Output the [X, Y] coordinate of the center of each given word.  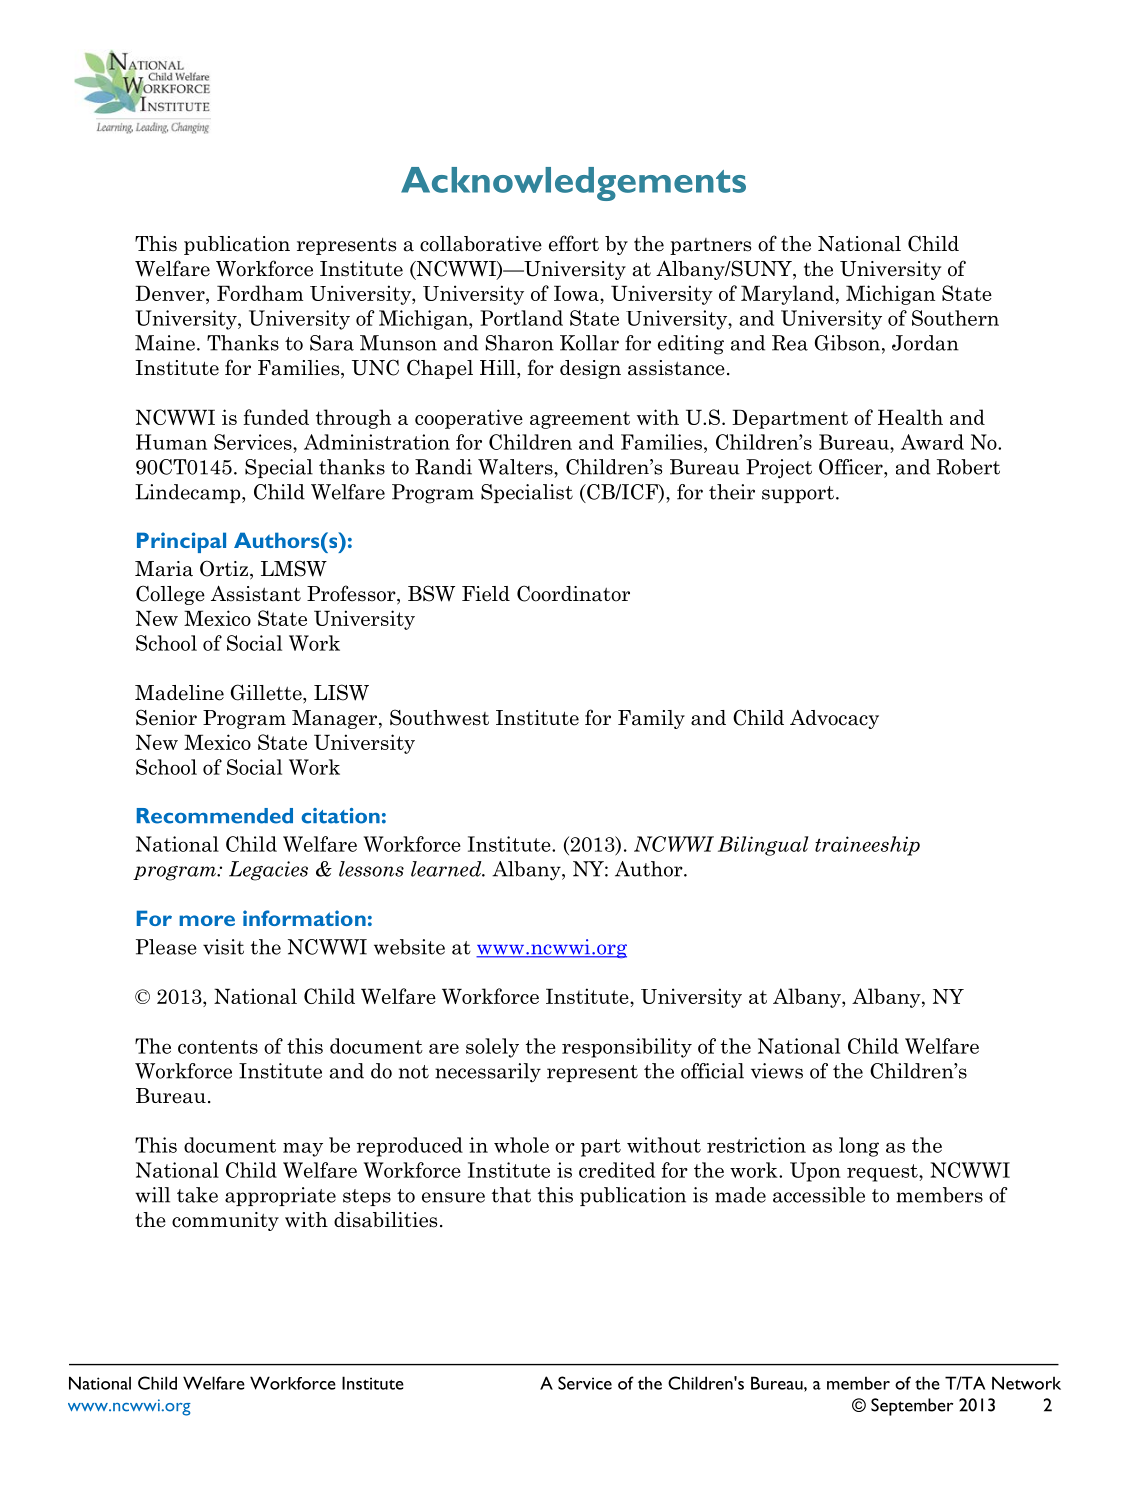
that [511, 1195]
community [225, 1221]
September [912, 1407]
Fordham [260, 293]
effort [574, 243]
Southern [955, 318]
